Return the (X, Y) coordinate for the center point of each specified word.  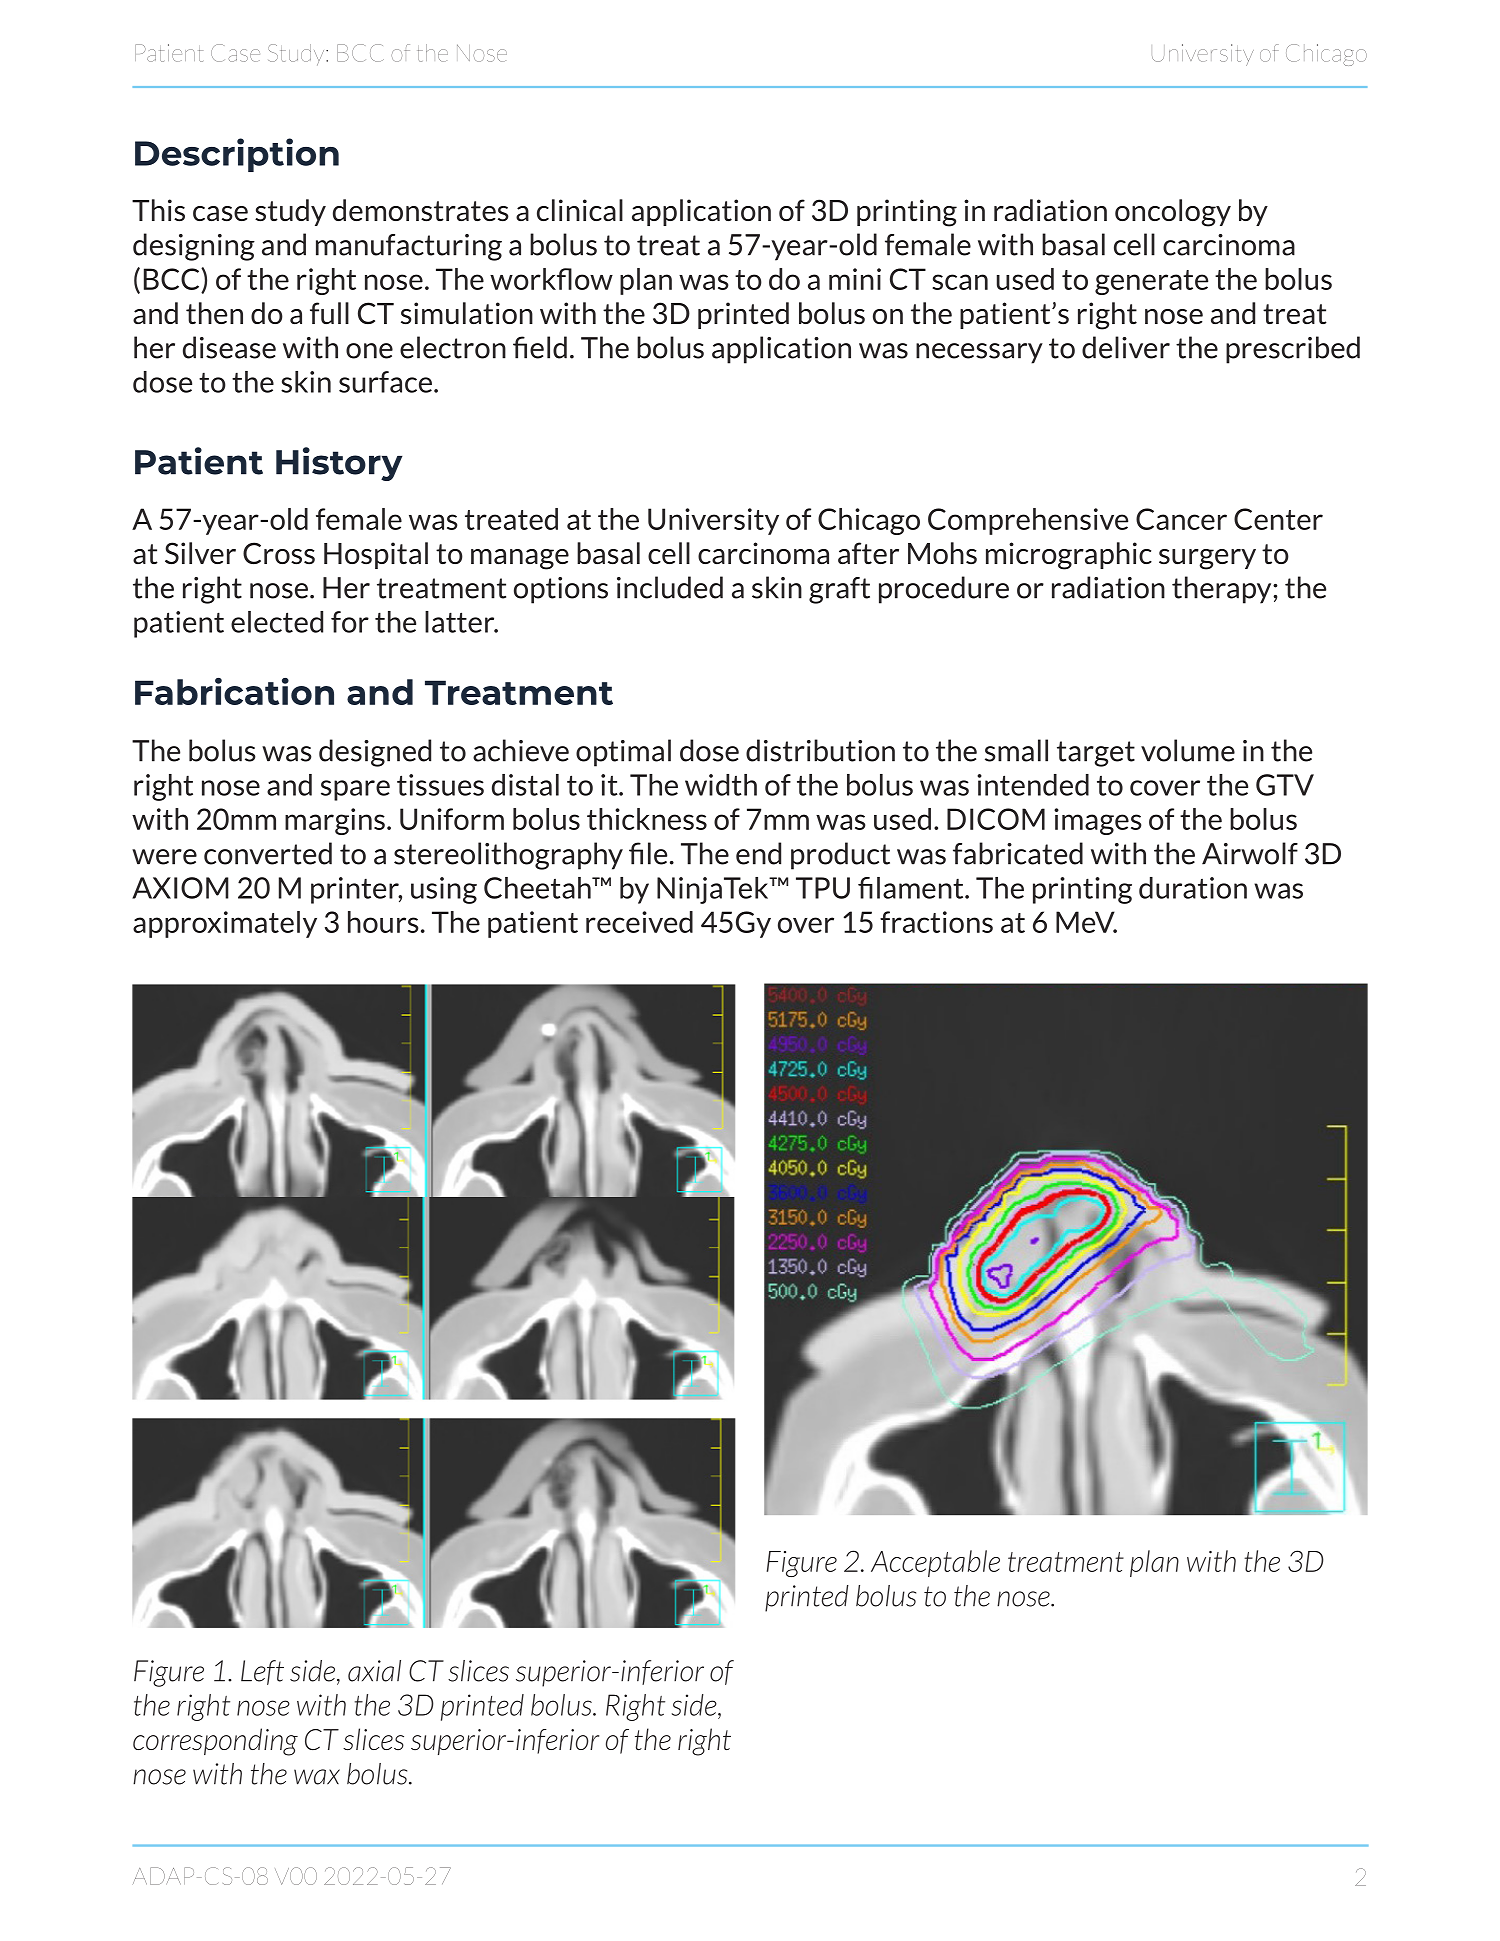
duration (1193, 888)
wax (317, 1777)
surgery (1207, 559)
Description (237, 155)
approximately (225, 924)
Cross (279, 553)
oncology (1173, 213)
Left (262, 1672)
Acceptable (935, 1563)
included (670, 587)
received (639, 922)
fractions (936, 922)
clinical (580, 210)
